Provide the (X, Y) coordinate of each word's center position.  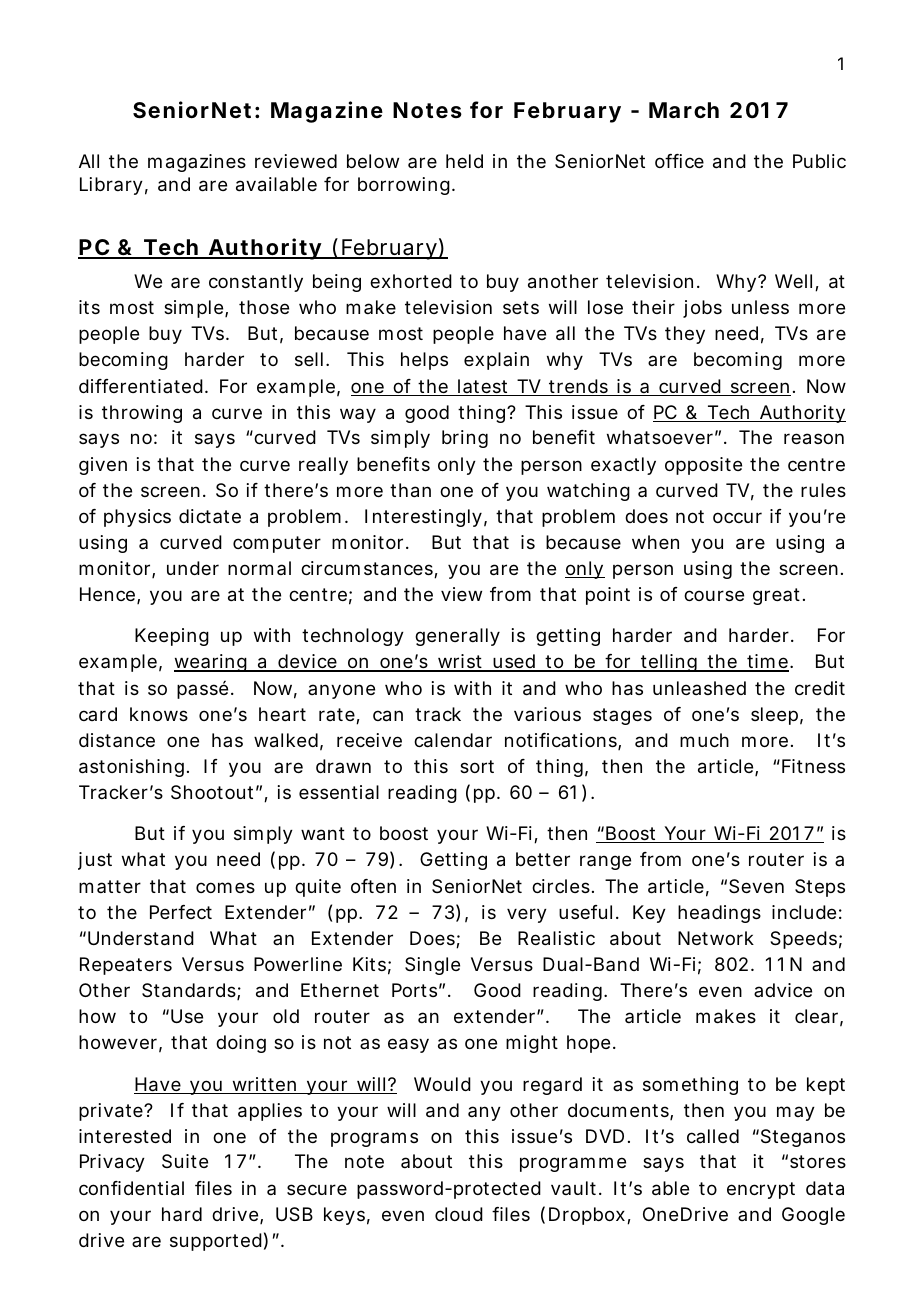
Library (111, 186)
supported (216, 1242)
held (464, 161)
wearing (211, 663)
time (768, 663)
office (679, 161)
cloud (459, 1214)
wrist (461, 663)
